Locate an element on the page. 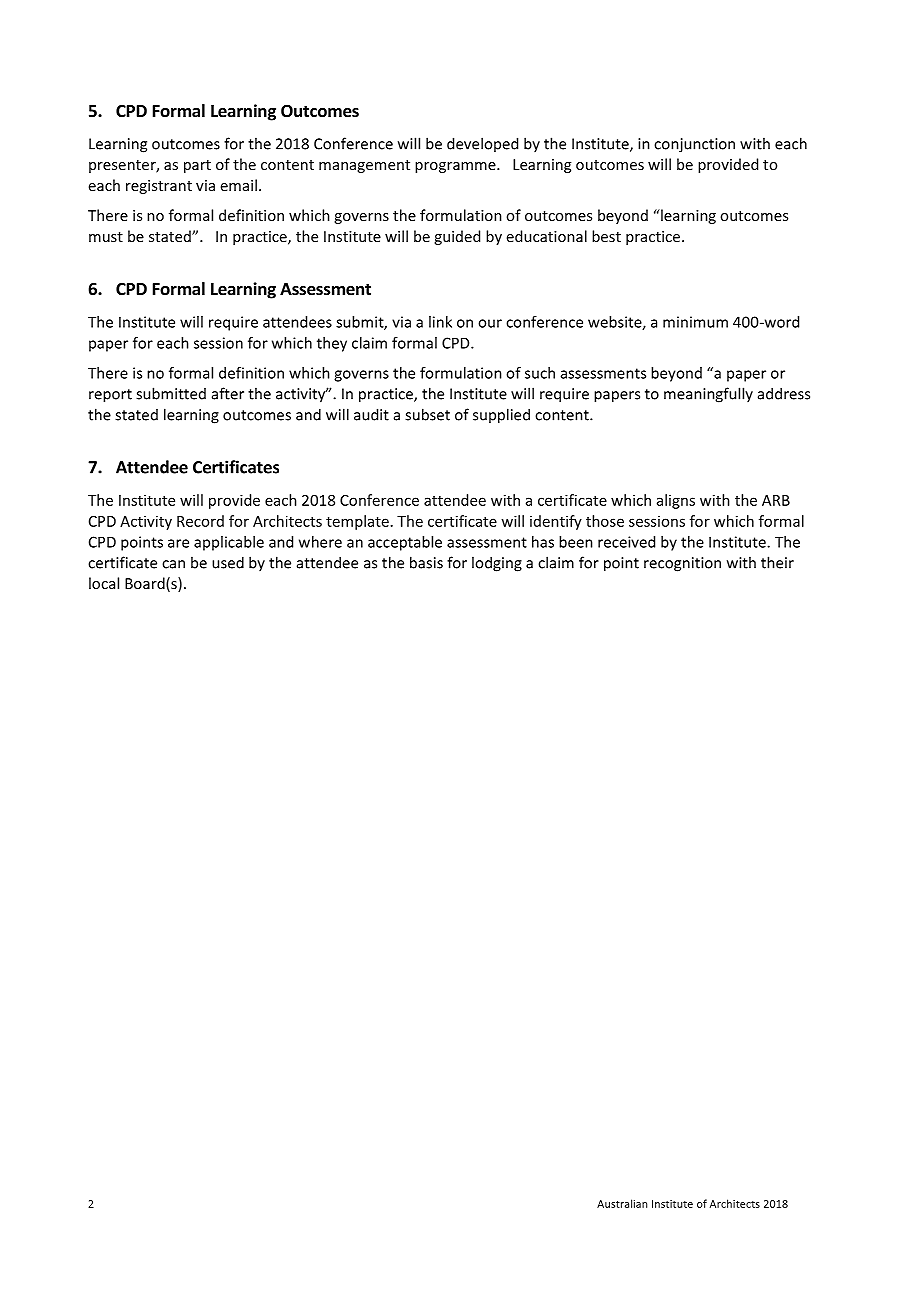 The width and height of the document is (924, 1308). lodging is located at coordinates (497, 564).
